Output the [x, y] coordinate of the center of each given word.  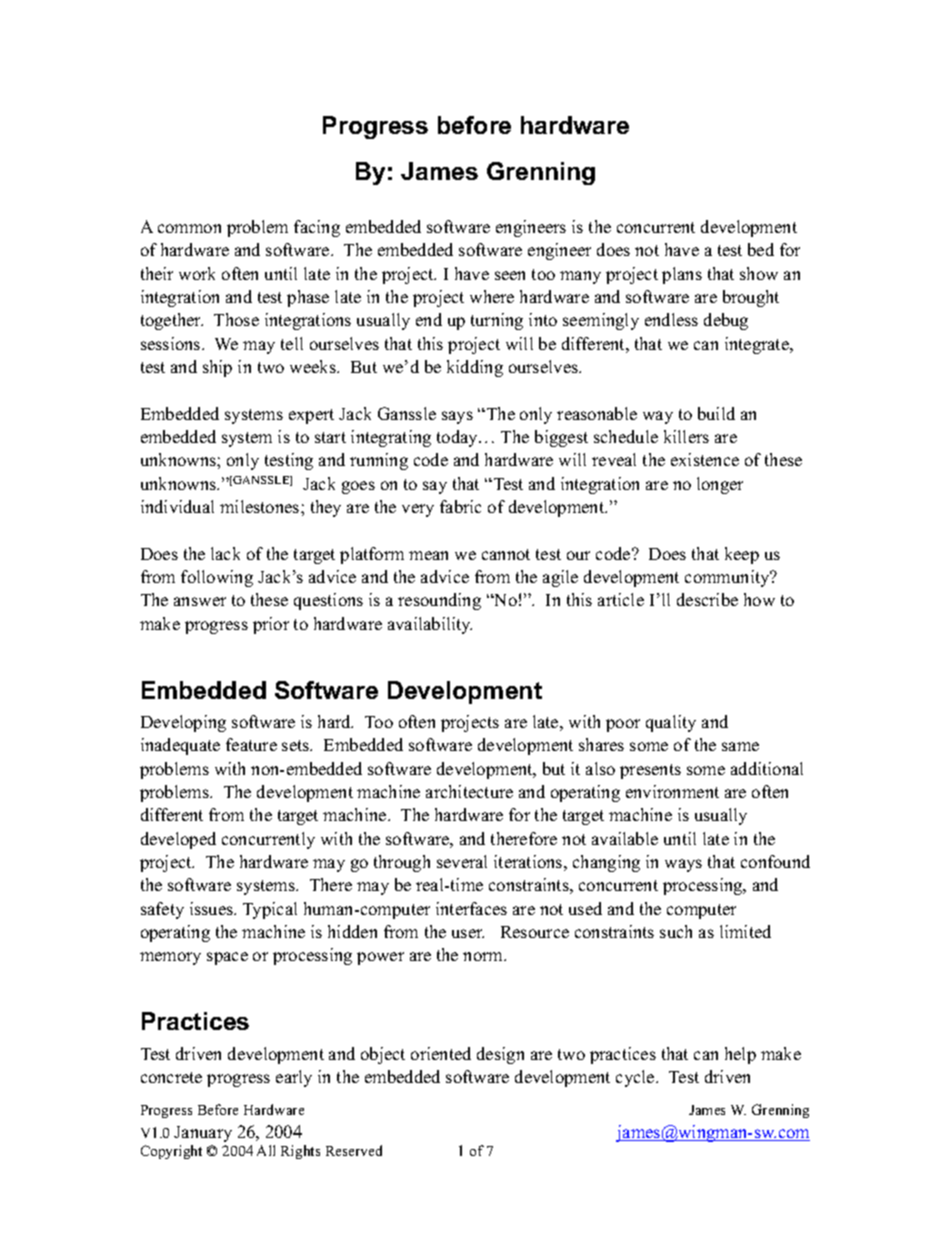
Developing [183, 723]
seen [510, 275]
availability [430, 625]
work [197, 273]
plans [682, 275]
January [203, 1134]
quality [671, 723]
